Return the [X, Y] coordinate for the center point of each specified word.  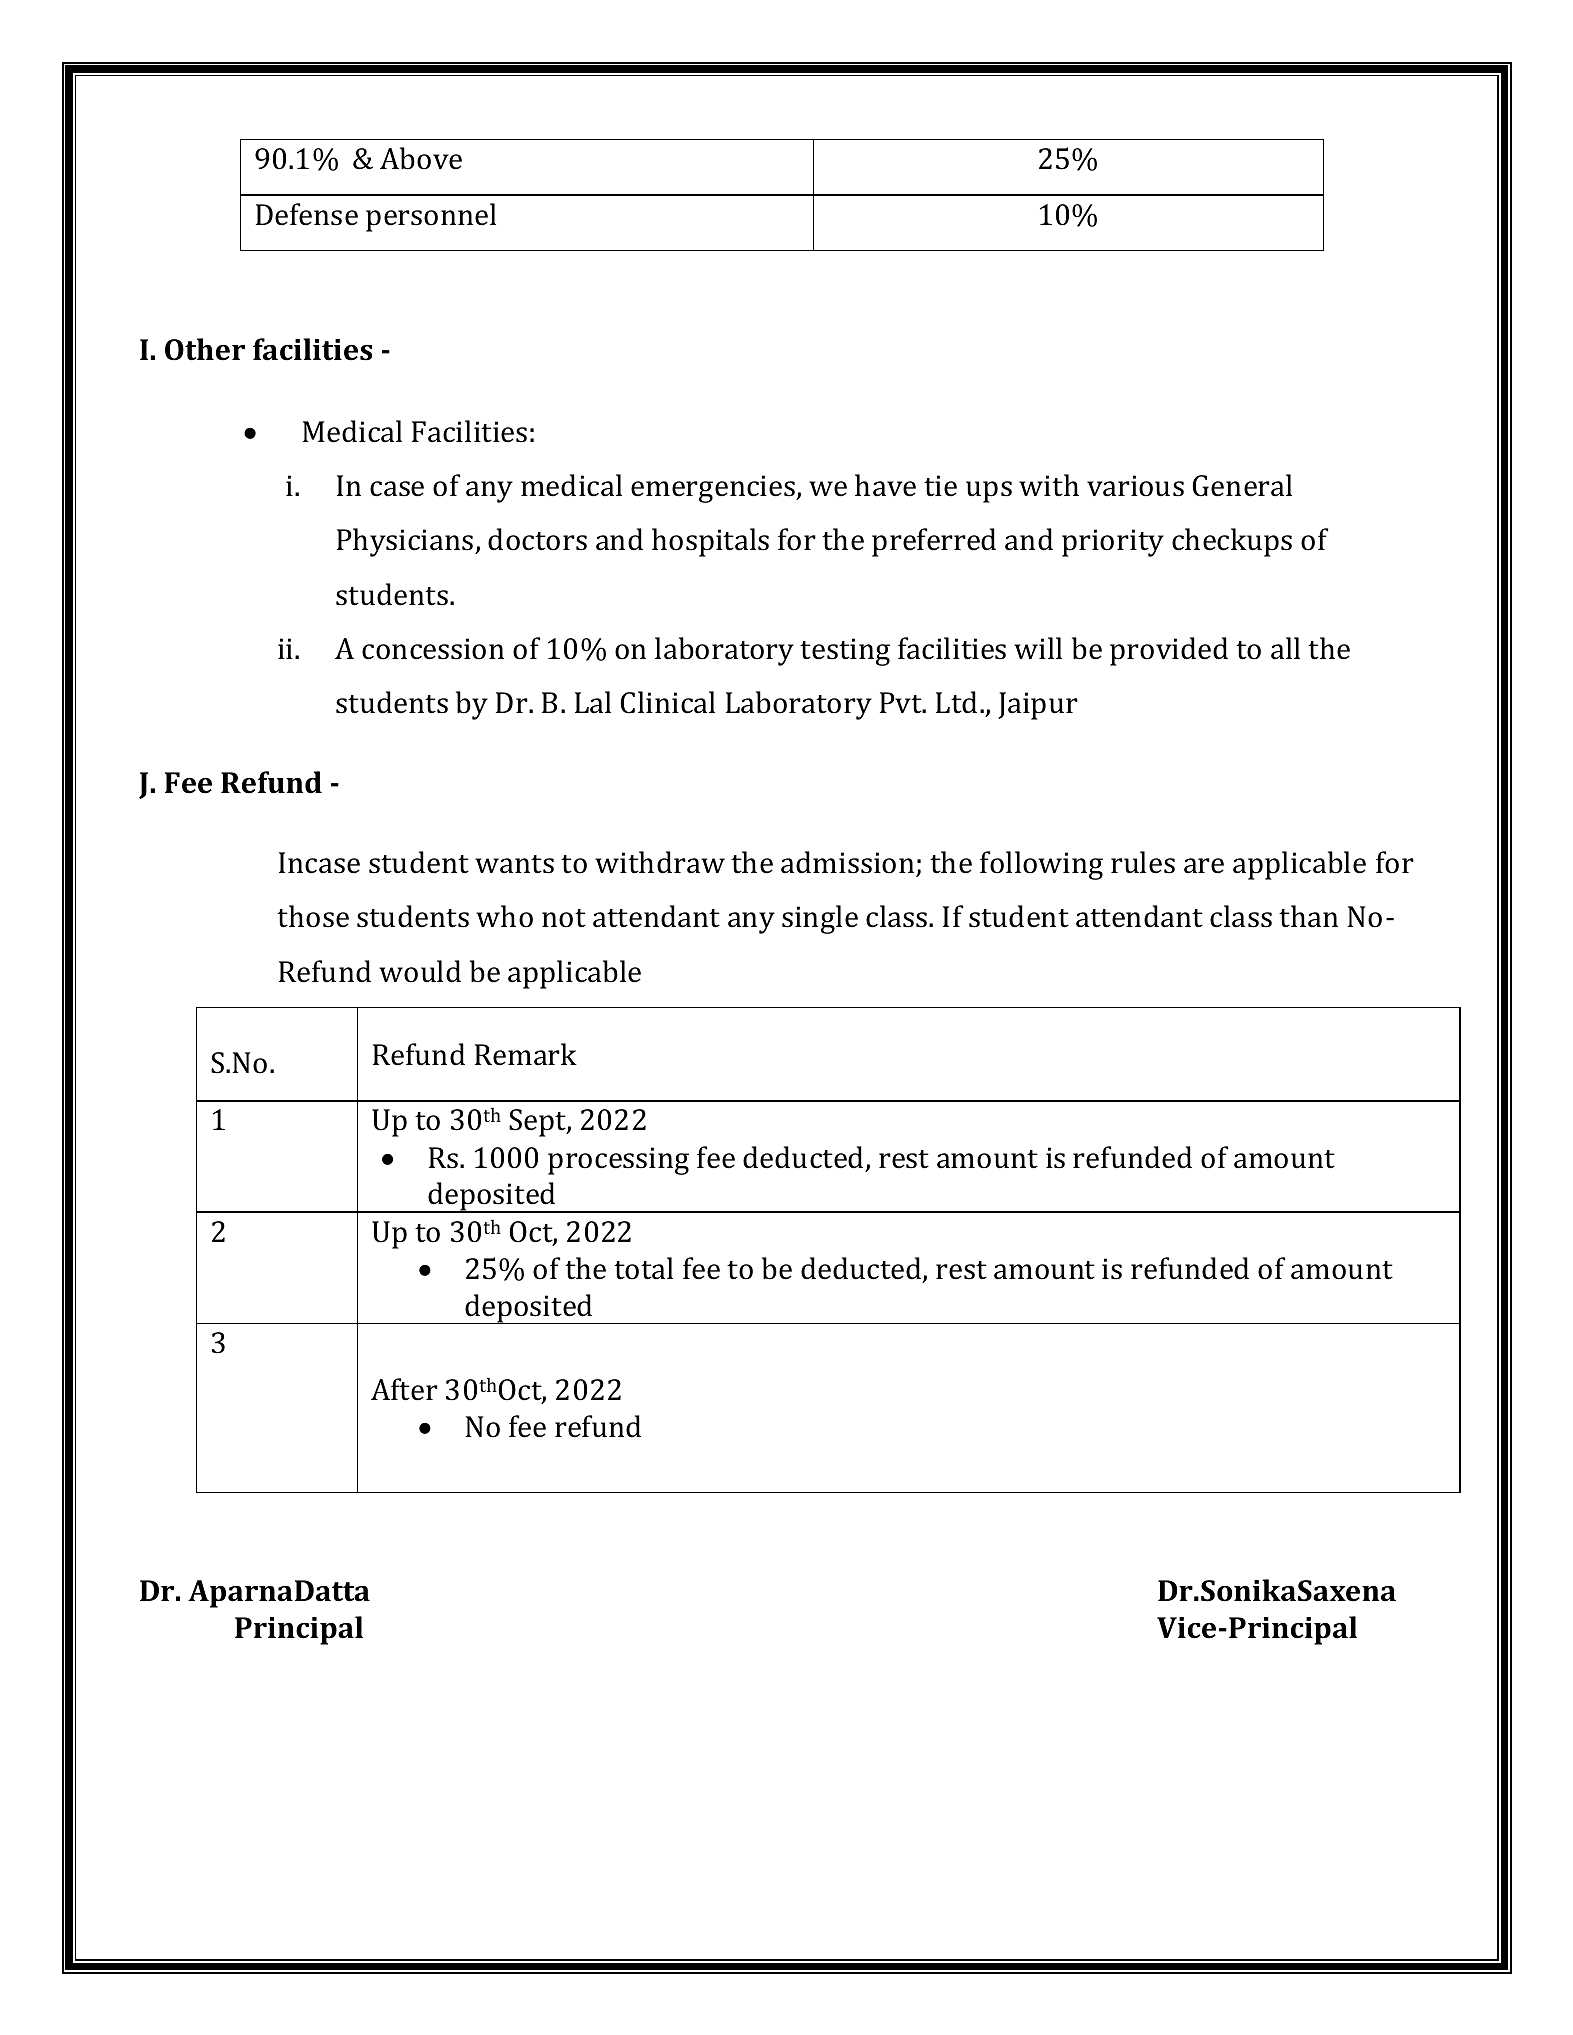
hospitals [710, 542]
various [1135, 486]
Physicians [406, 542]
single [820, 919]
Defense [307, 214]
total [643, 1268]
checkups [1232, 542]
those [313, 916]
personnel [431, 217]
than [1308, 916]
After [404, 1389]
